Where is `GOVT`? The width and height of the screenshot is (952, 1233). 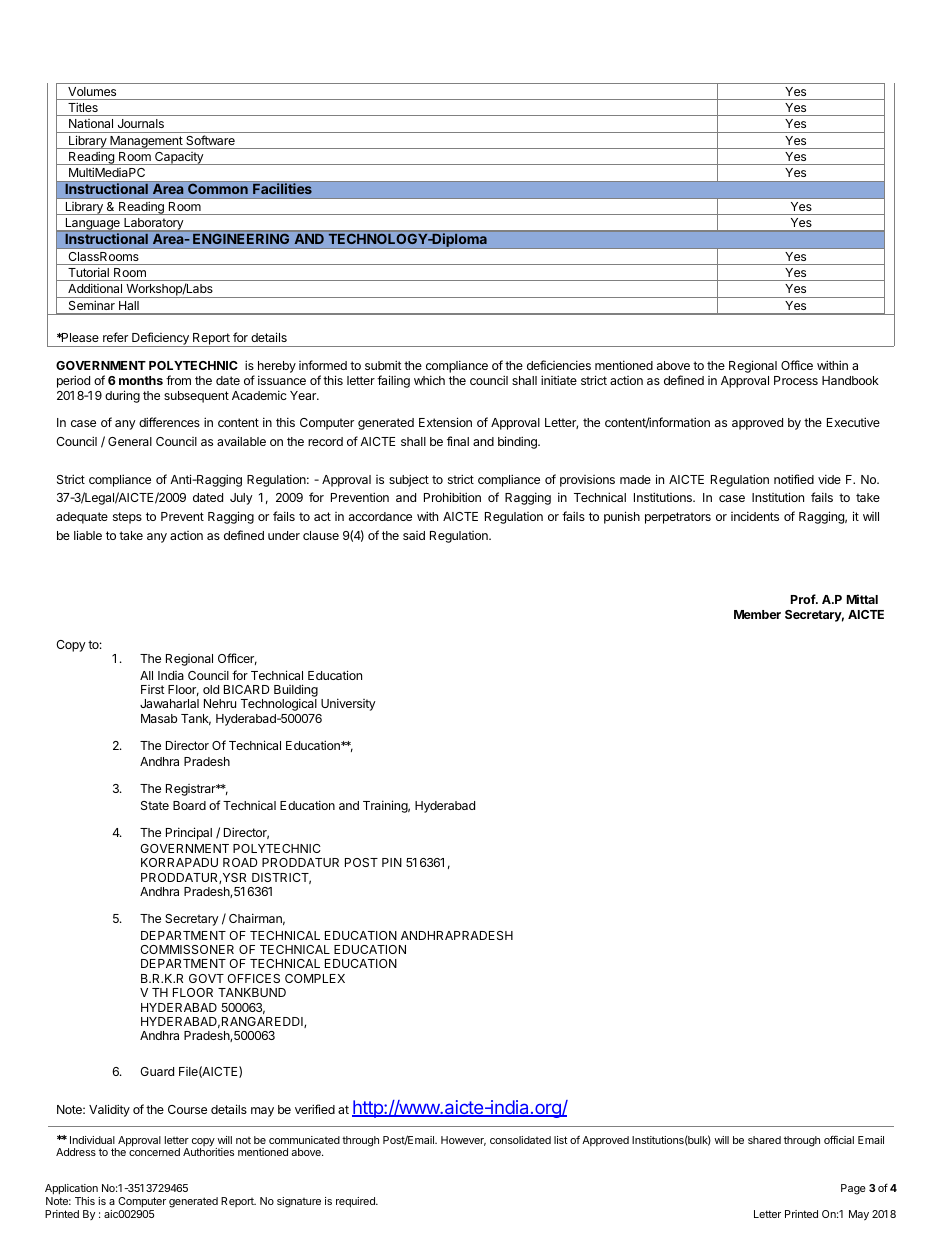
GOVT is located at coordinates (206, 978).
